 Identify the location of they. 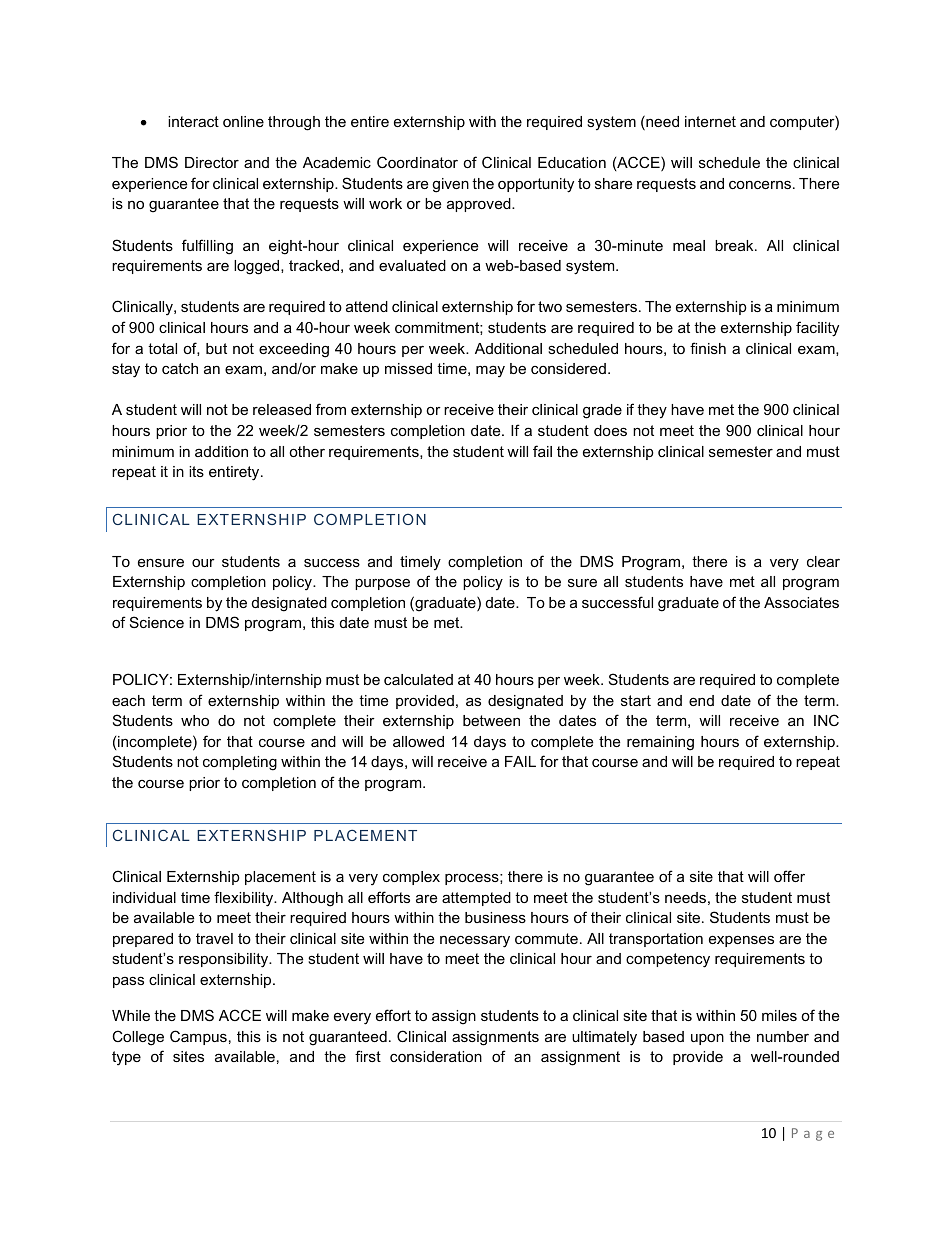
(652, 411).
